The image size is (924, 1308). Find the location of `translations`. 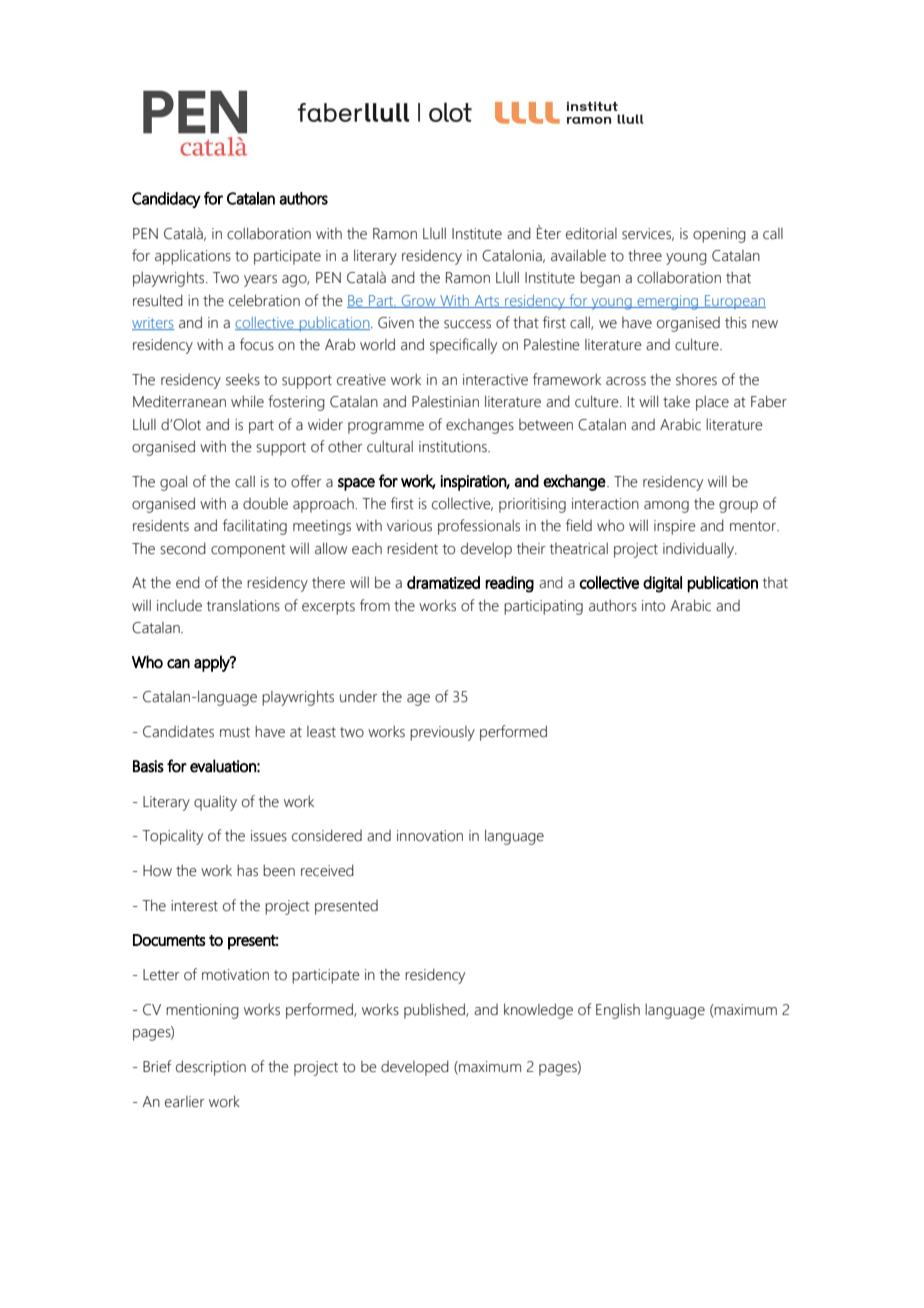

translations is located at coordinates (243, 606).
